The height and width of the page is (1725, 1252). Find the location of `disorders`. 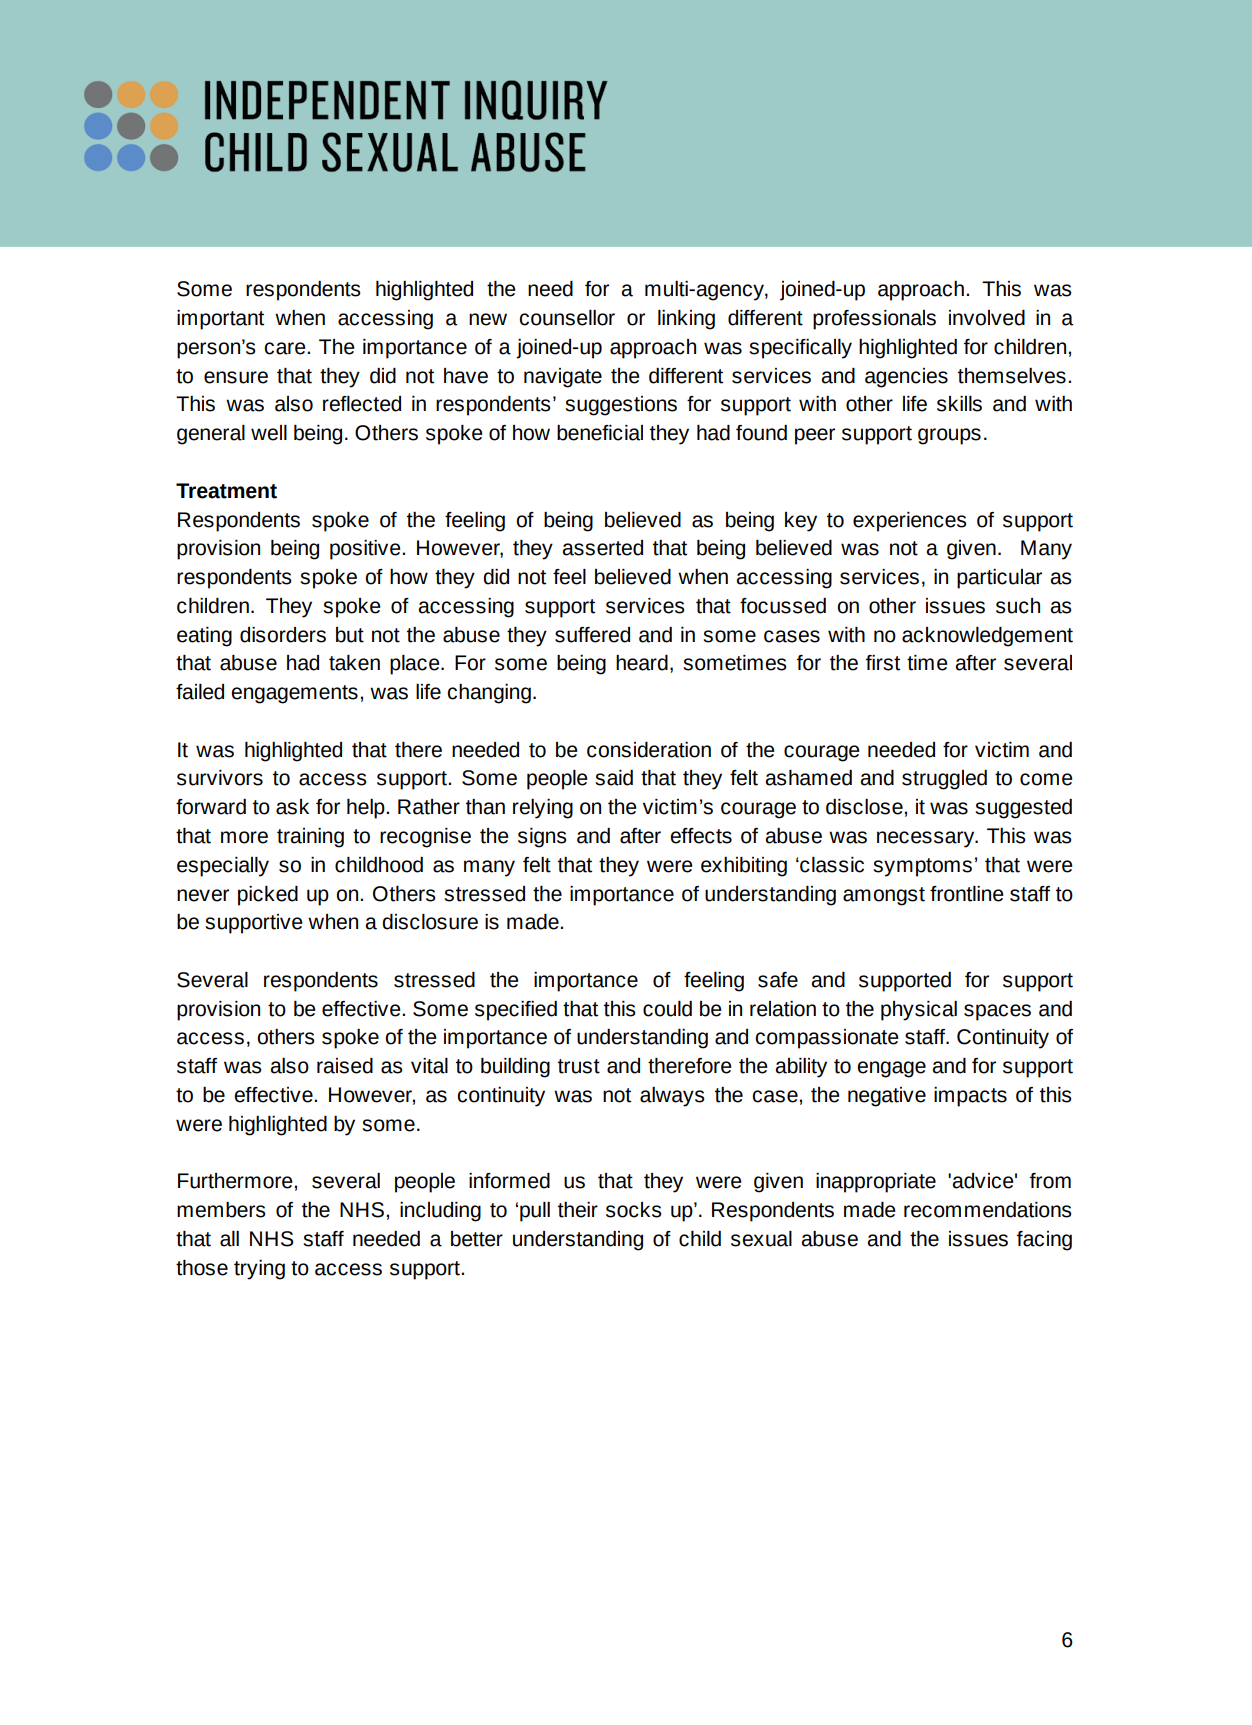

disorders is located at coordinates (283, 635).
